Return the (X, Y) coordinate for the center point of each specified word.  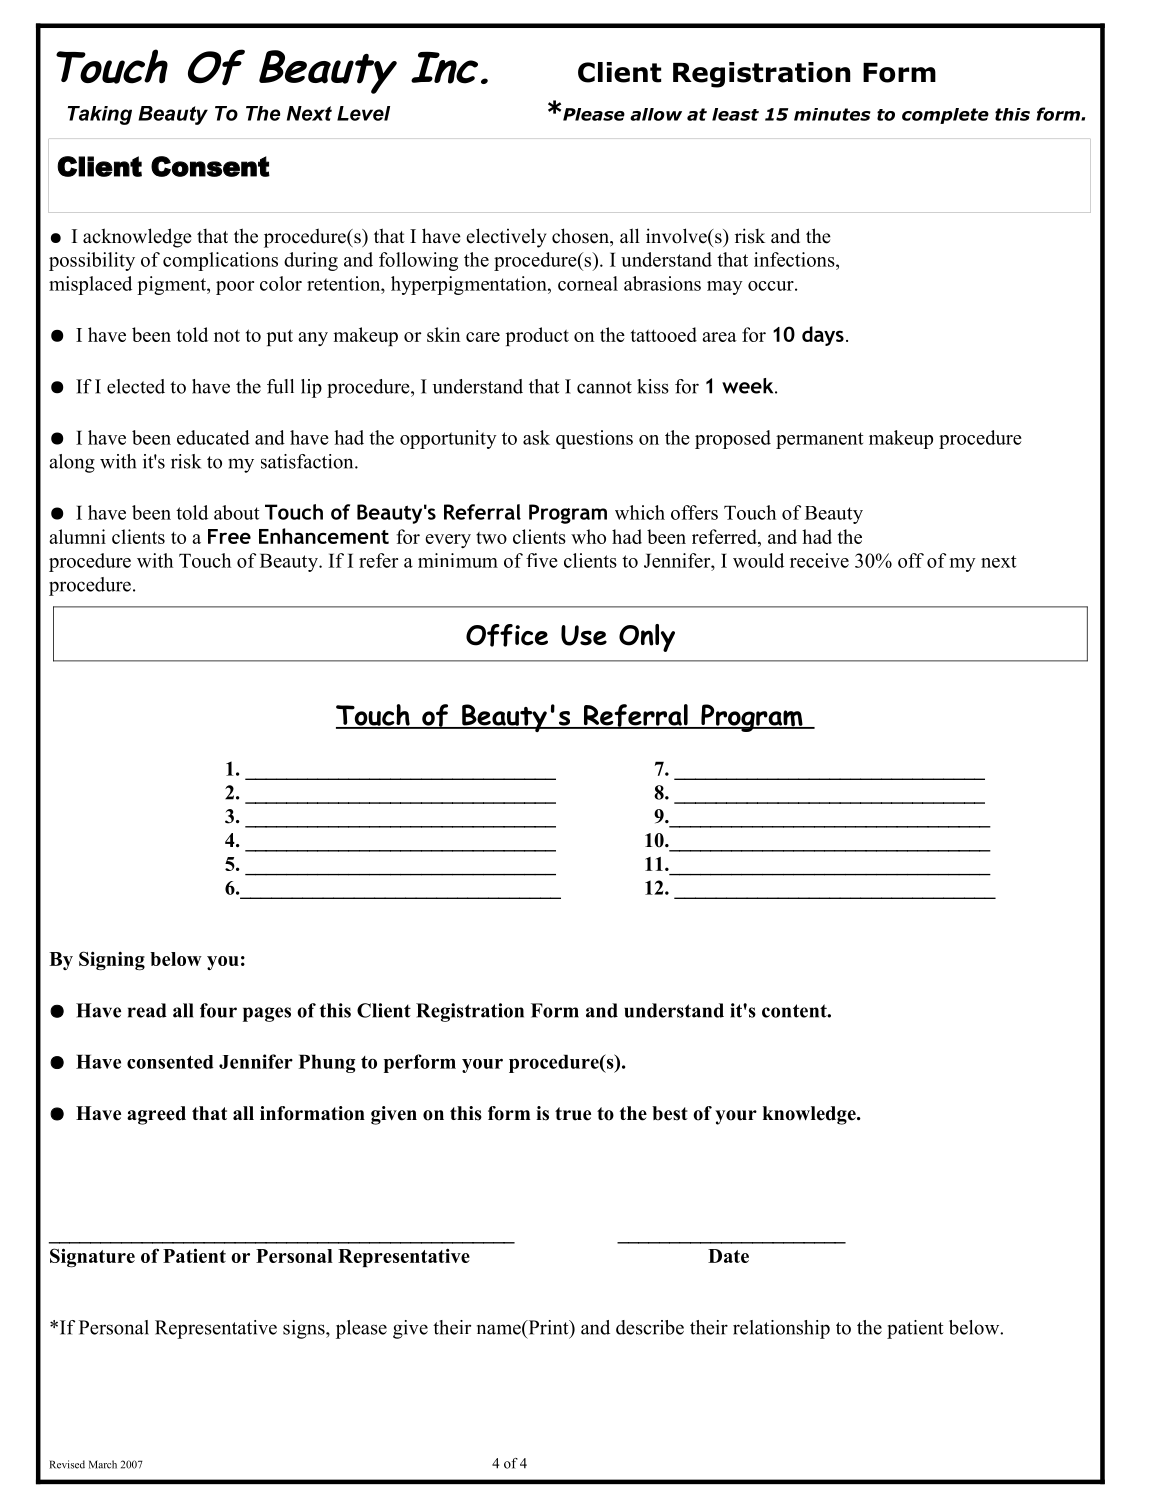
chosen (581, 236)
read (147, 1010)
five (542, 560)
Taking (100, 115)
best (670, 1113)
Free (229, 536)
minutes (832, 114)
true (573, 1114)
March (103, 1464)
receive (819, 560)
